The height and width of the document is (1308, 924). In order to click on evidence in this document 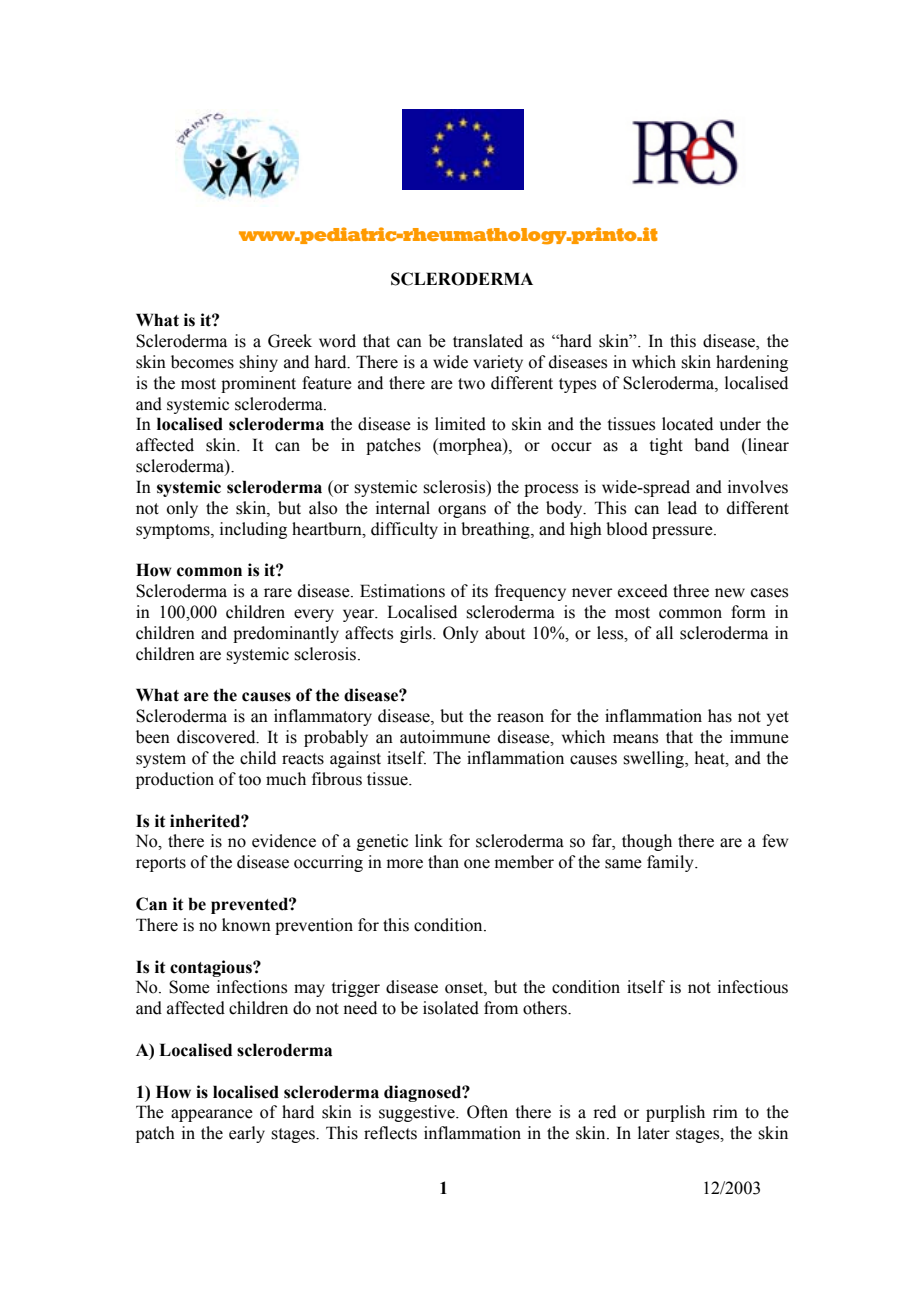, I will do `click(284, 841)`.
